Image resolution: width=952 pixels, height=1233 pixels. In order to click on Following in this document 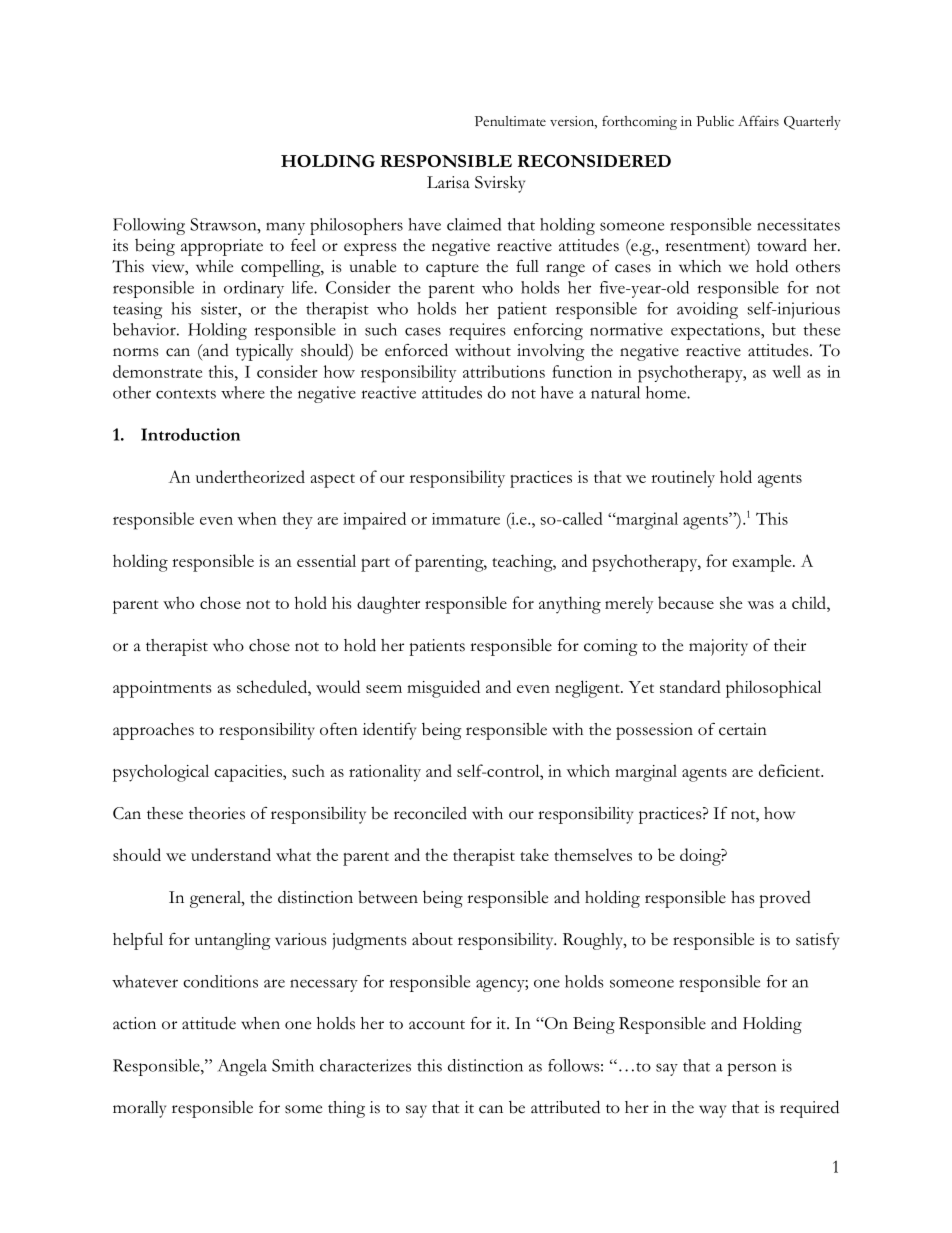, I will do `click(149, 226)`.
